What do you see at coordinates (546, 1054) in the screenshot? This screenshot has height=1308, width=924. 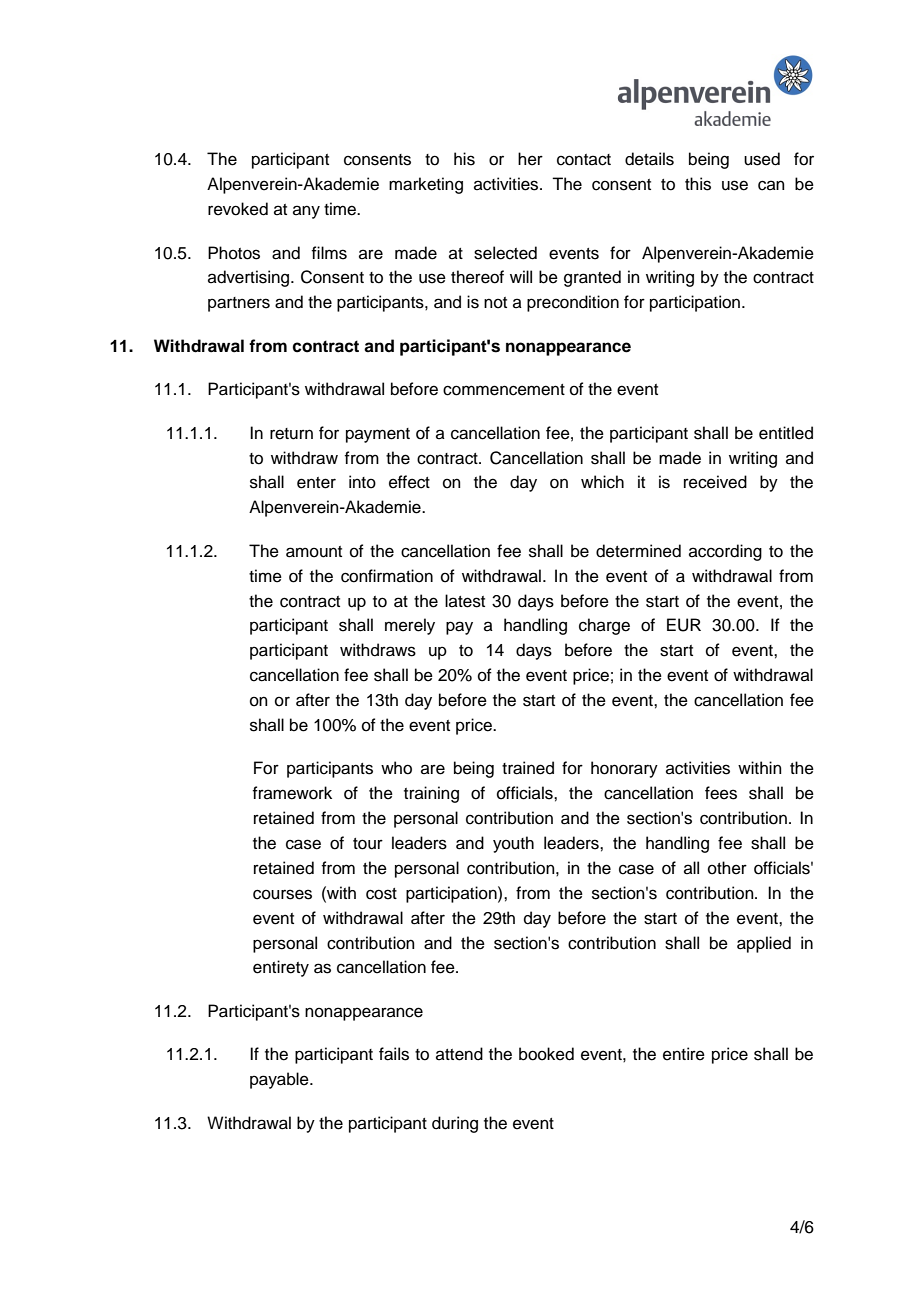 I see `booked` at bounding box center [546, 1054].
